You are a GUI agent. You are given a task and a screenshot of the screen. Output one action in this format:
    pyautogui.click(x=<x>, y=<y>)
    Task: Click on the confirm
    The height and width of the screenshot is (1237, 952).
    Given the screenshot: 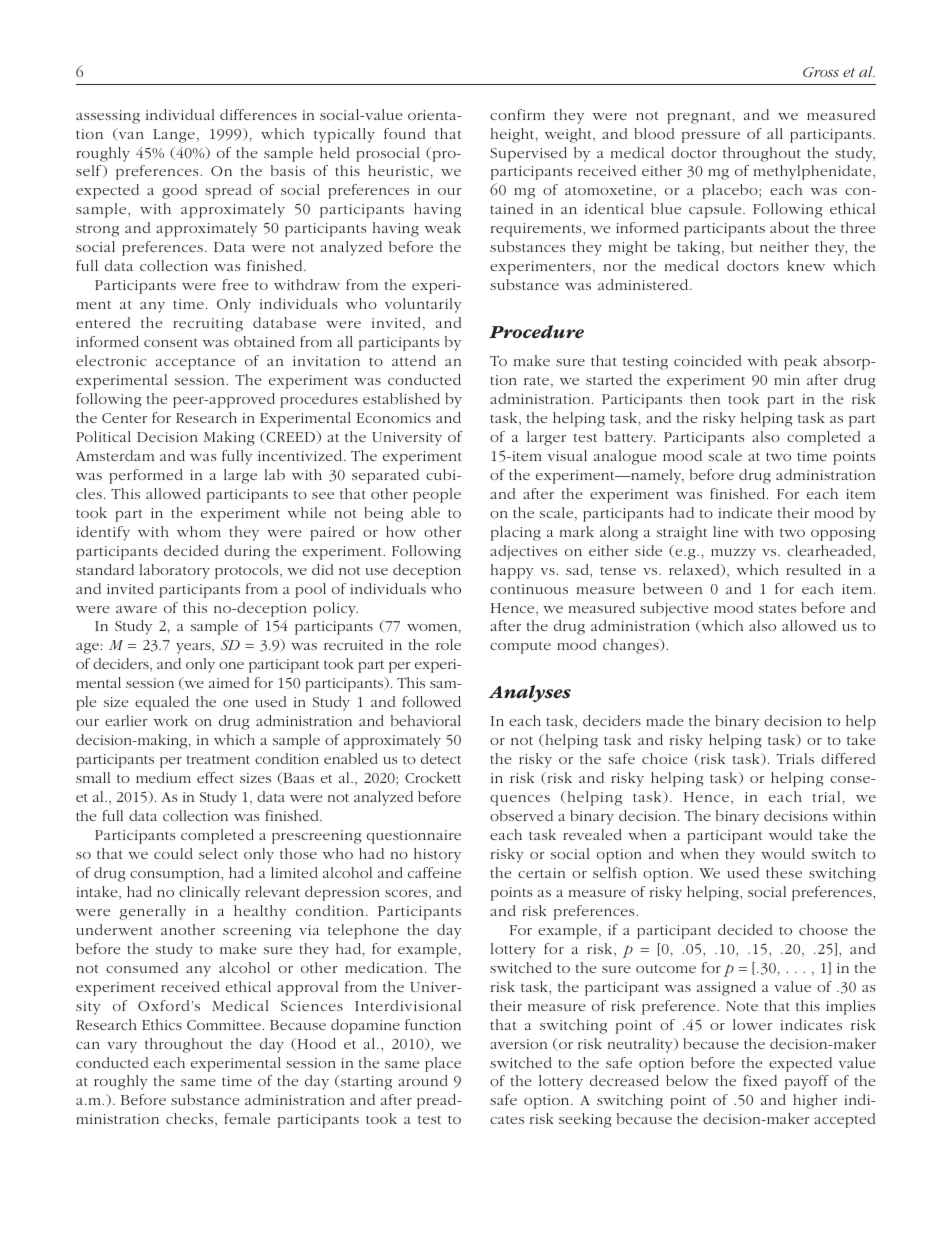 What is the action you would take?
    pyautogui.click(x=517, y=114)
